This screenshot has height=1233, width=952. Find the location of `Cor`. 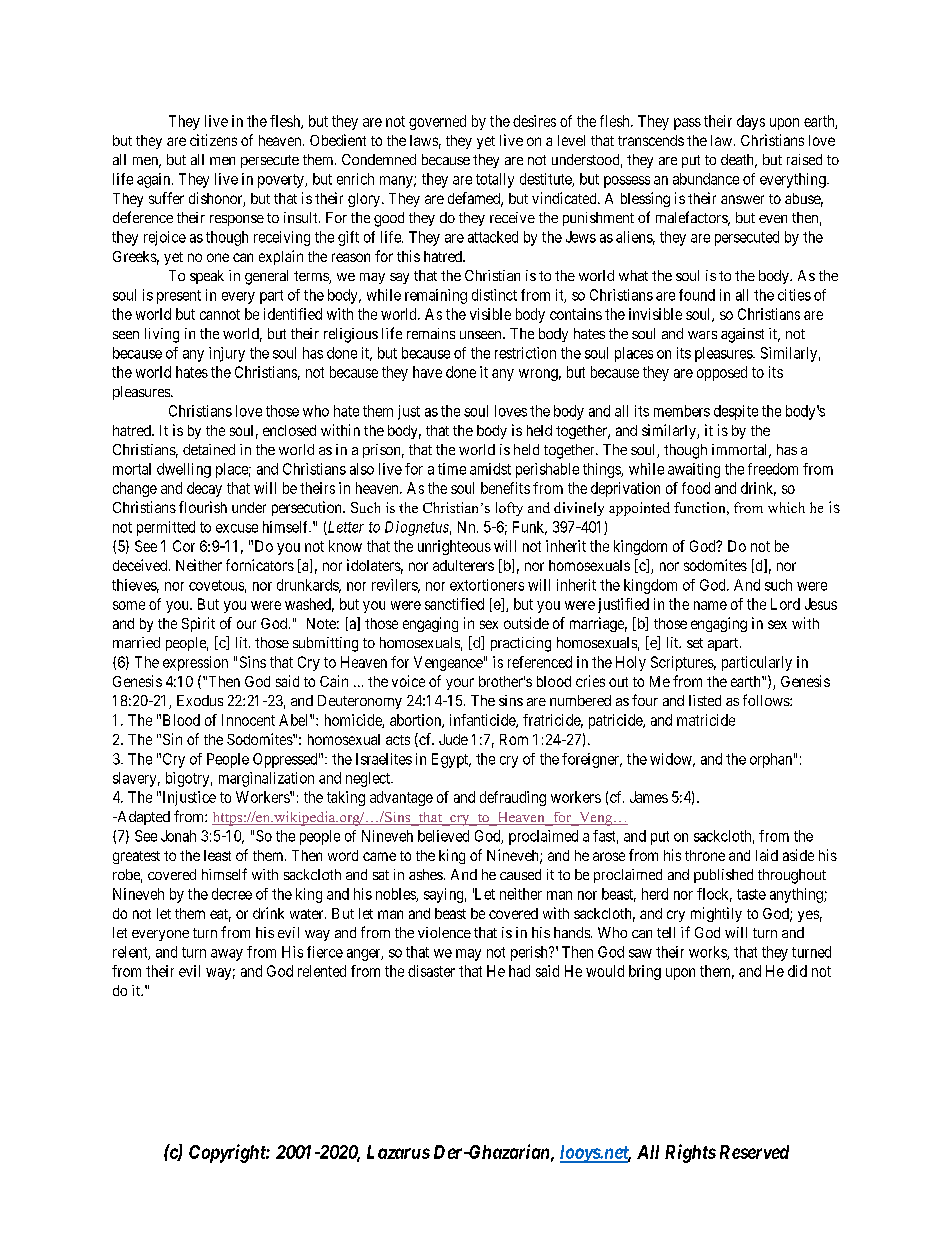

Cor is located at coordinates (184, 546).
